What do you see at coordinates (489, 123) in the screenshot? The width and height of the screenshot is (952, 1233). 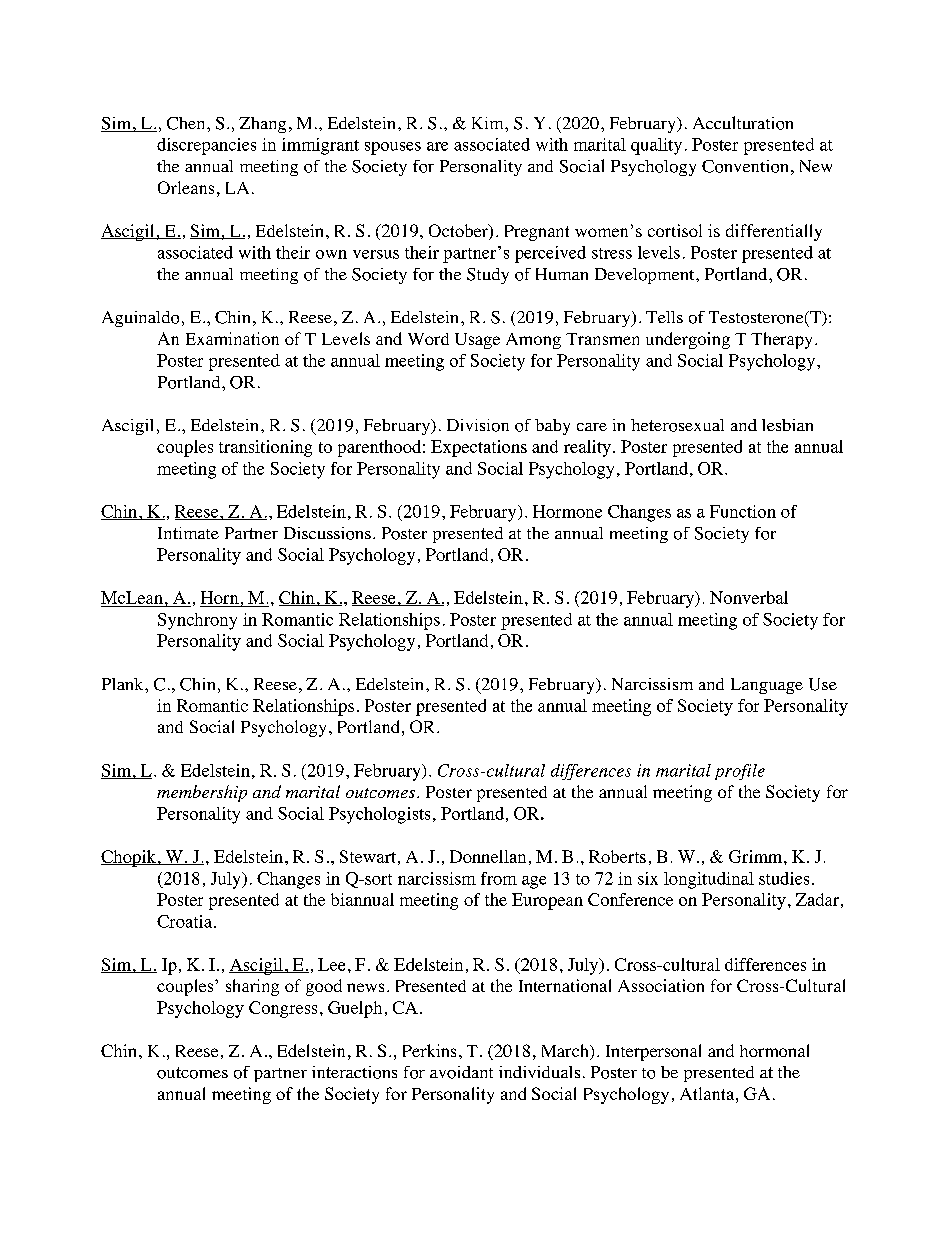 I see `Kim` at bounding box center [489, 123].
